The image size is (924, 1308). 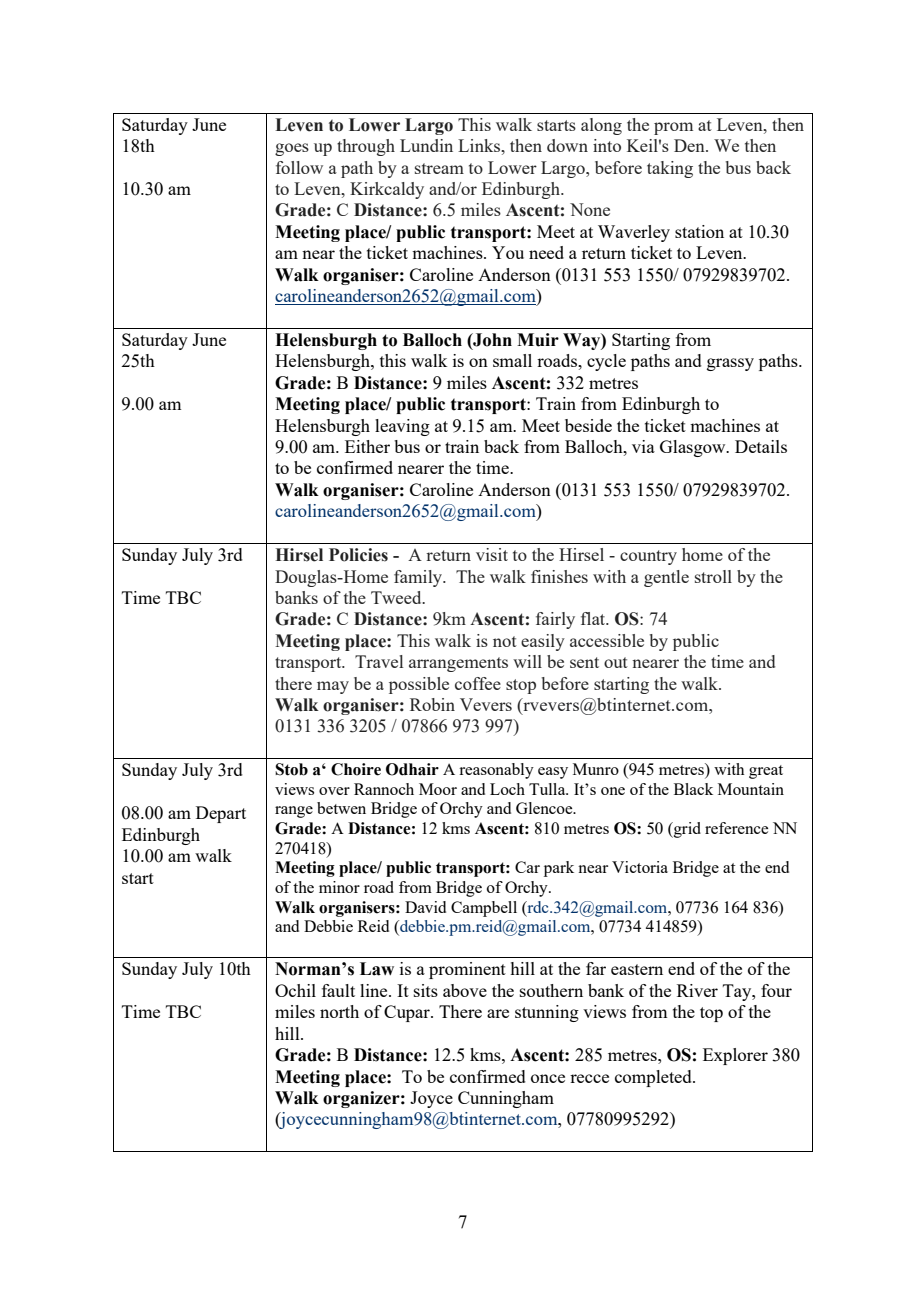 What do you see at coordinates (334, 791) in the page?
I see `over` at bounding box center [334, 791].
